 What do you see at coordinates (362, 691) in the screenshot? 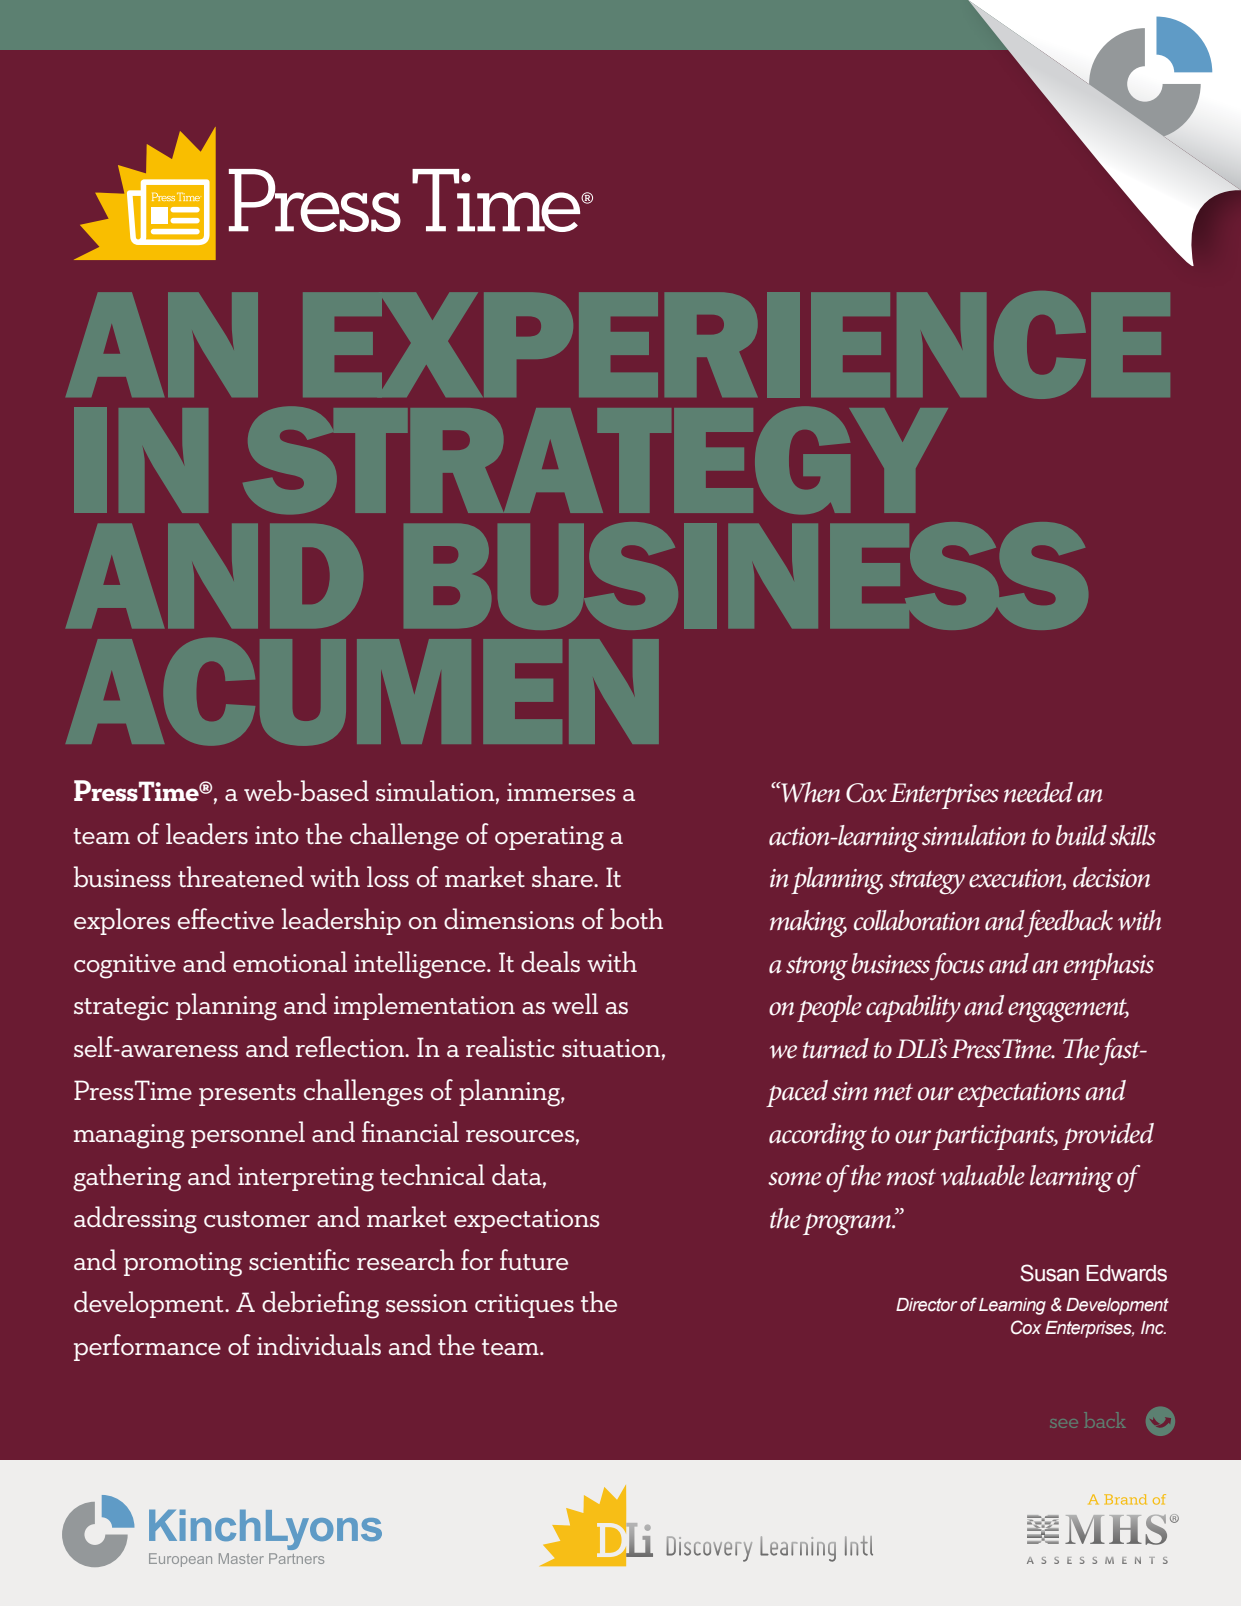
I see `ACUMEN` at bounding box center [362, 691].
